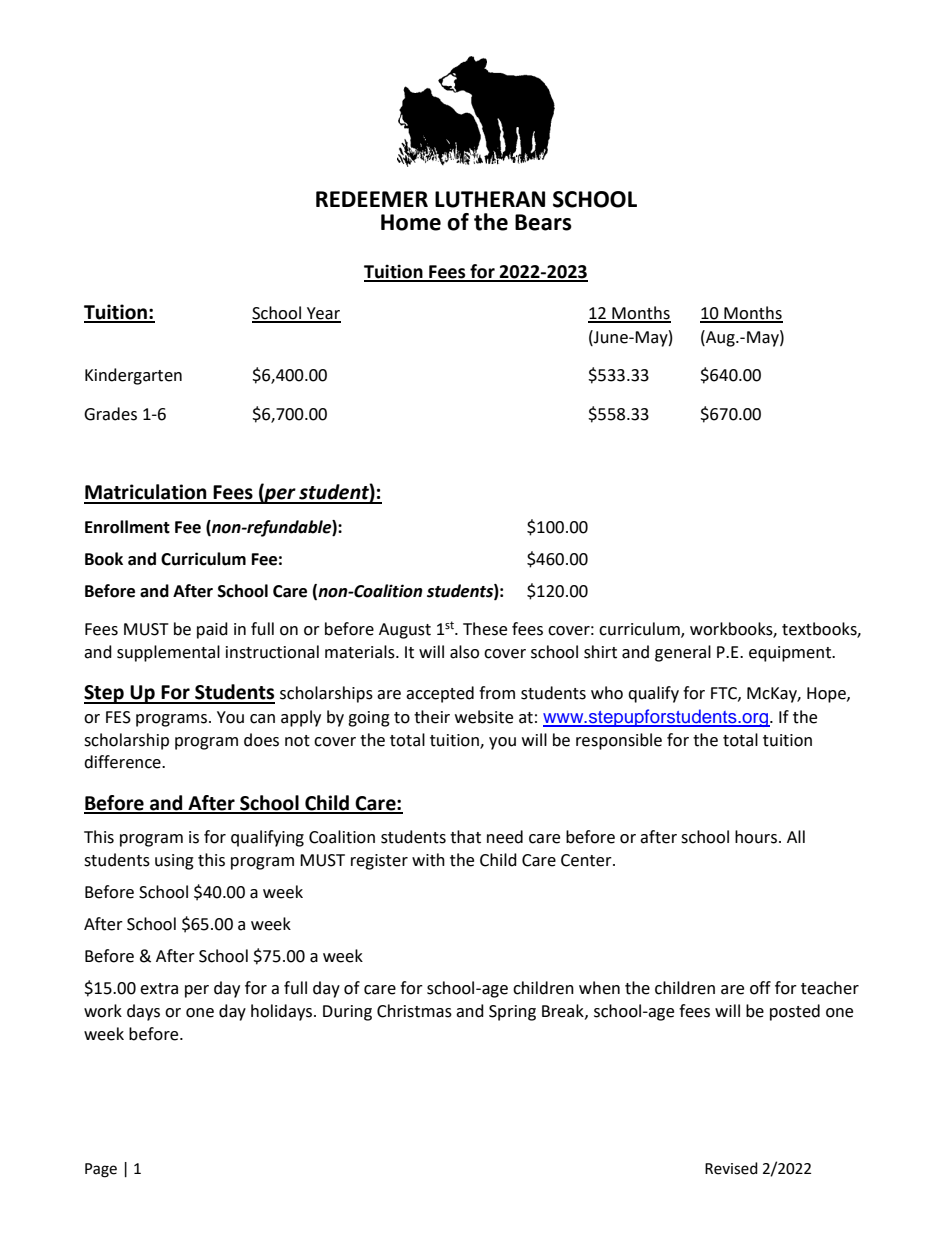 This screenshot has width=952, height=1233. I want to click on Page, so click(101, 1170).
